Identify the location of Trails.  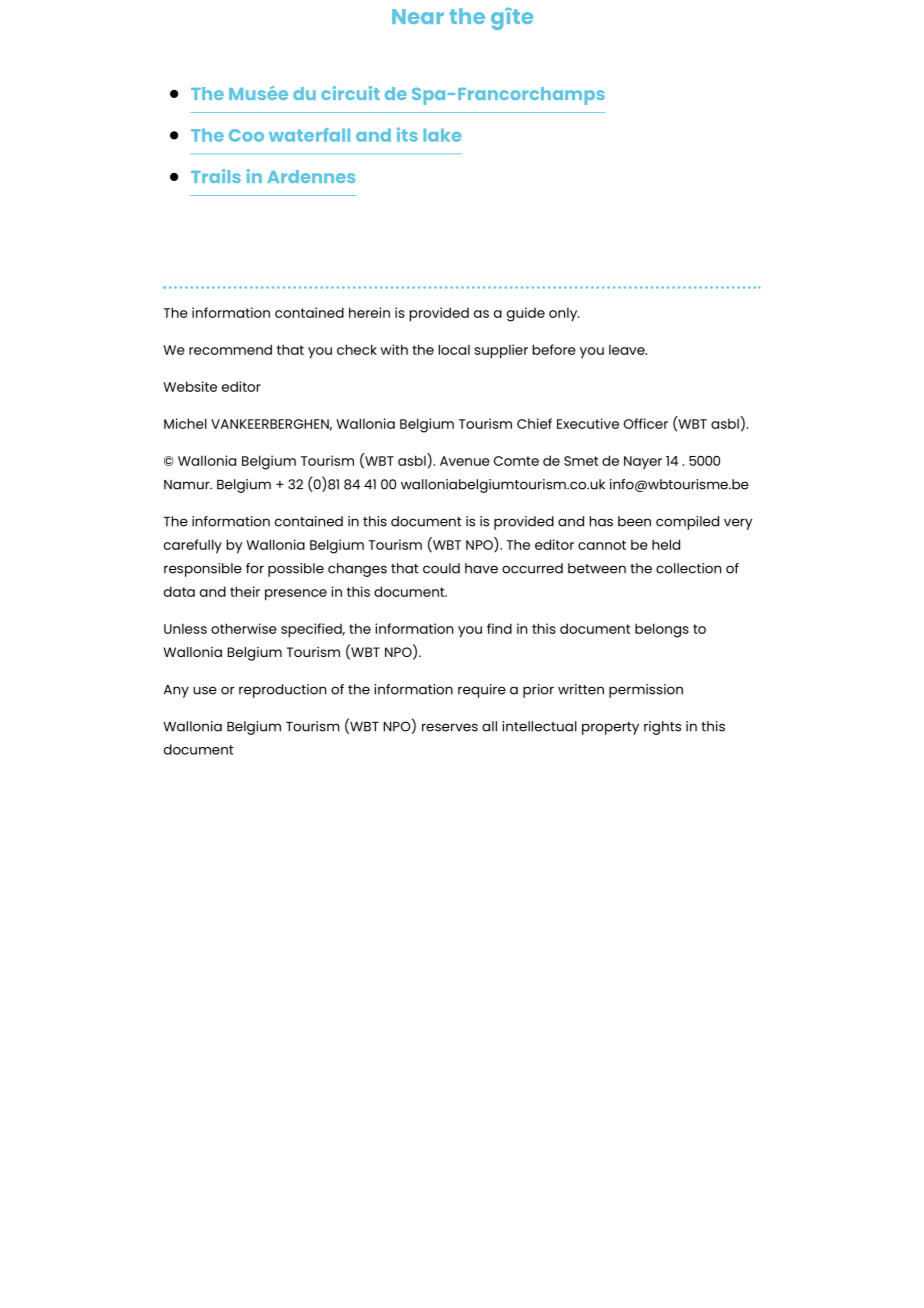
(216, 176).
